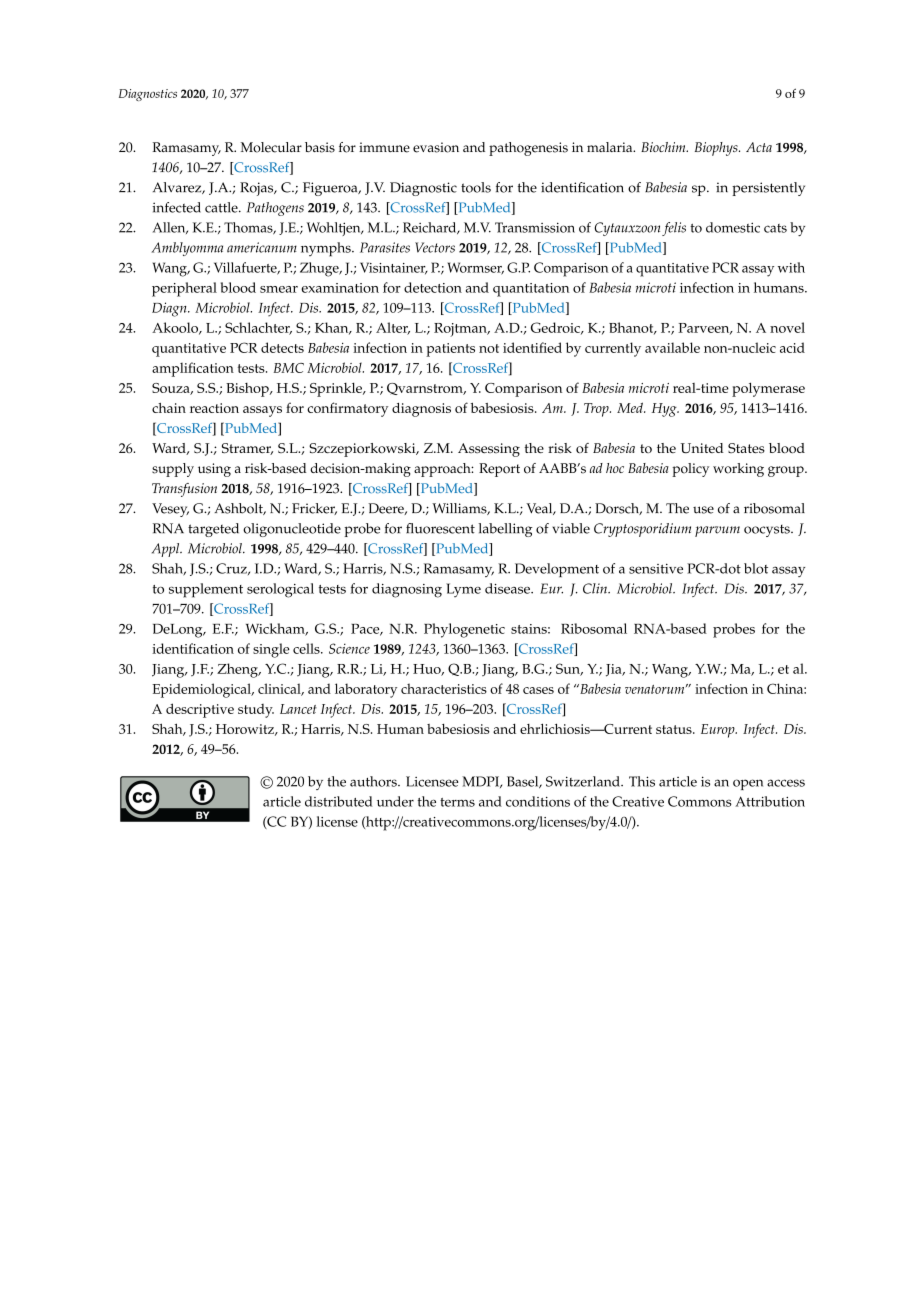 The width and height of the screenshot is (924, 1308). I want to click on Assessing, so click(489, 450).
